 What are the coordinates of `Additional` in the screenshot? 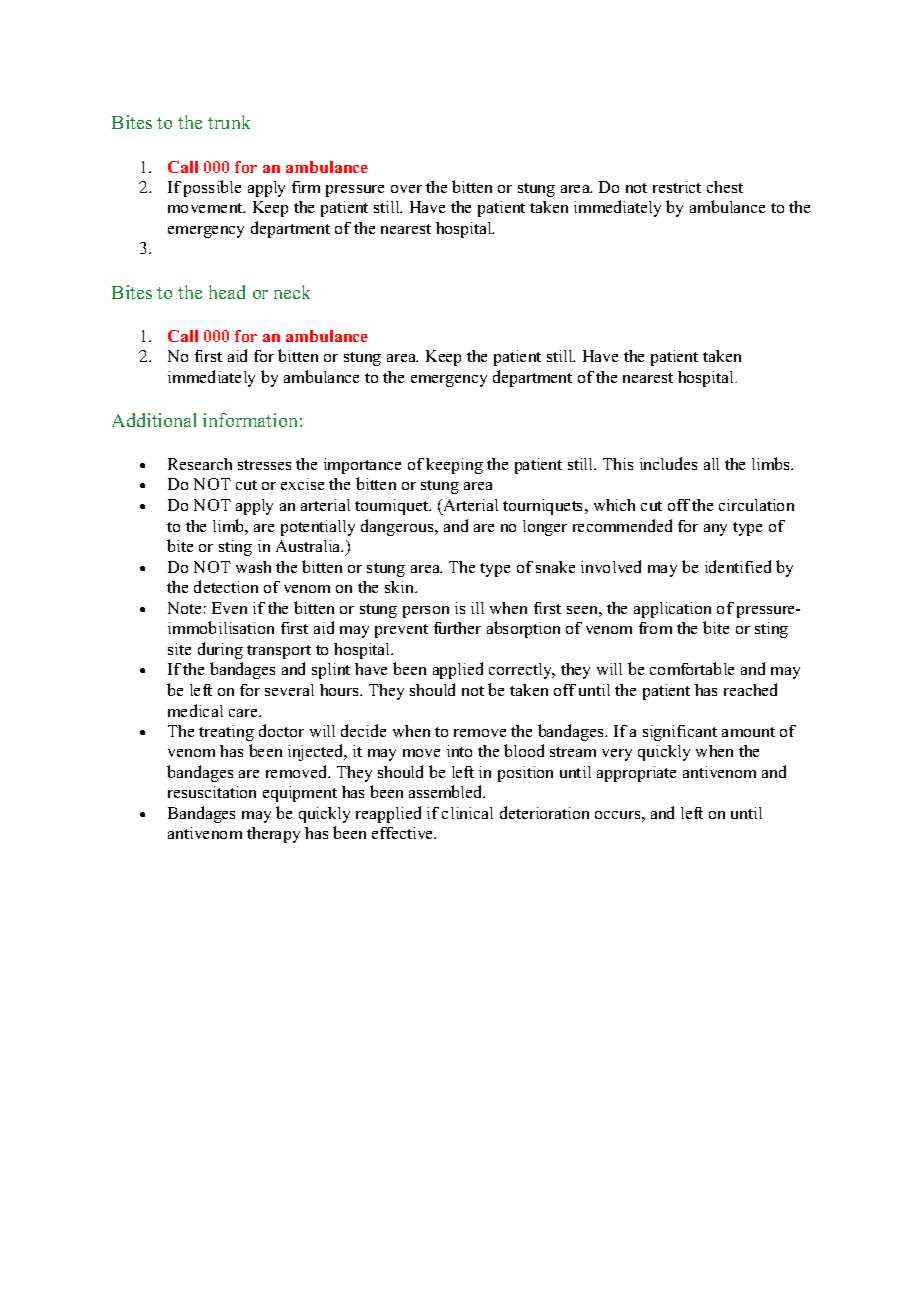 It's located at (154, 420).
